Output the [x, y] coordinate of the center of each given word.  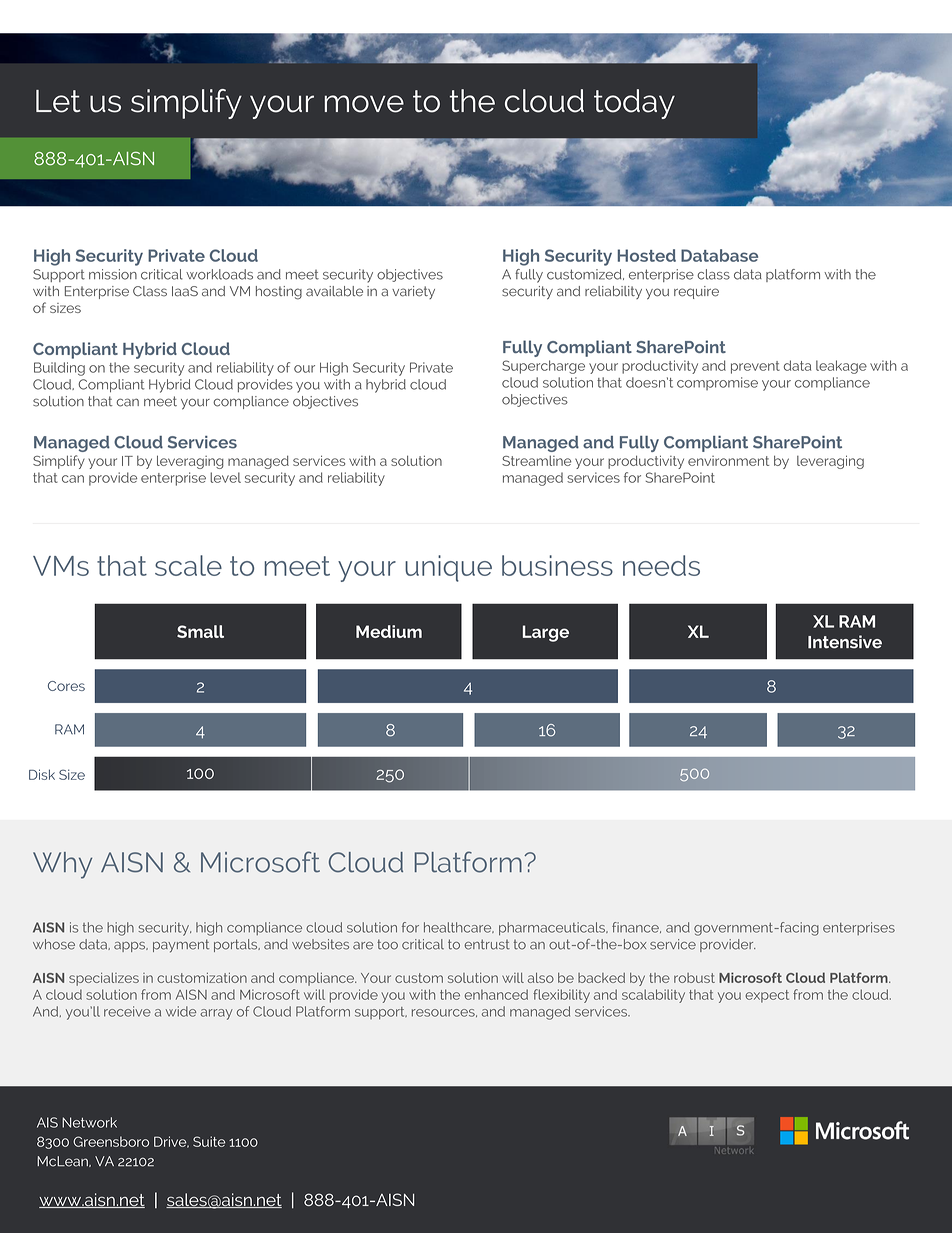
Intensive [845, 642]
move [364, 104]
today [634, 104]
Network [89, 1122]
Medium [389, 631]
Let [58, 101]
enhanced [496, 994]
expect [767, 996]
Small [200, 631]
